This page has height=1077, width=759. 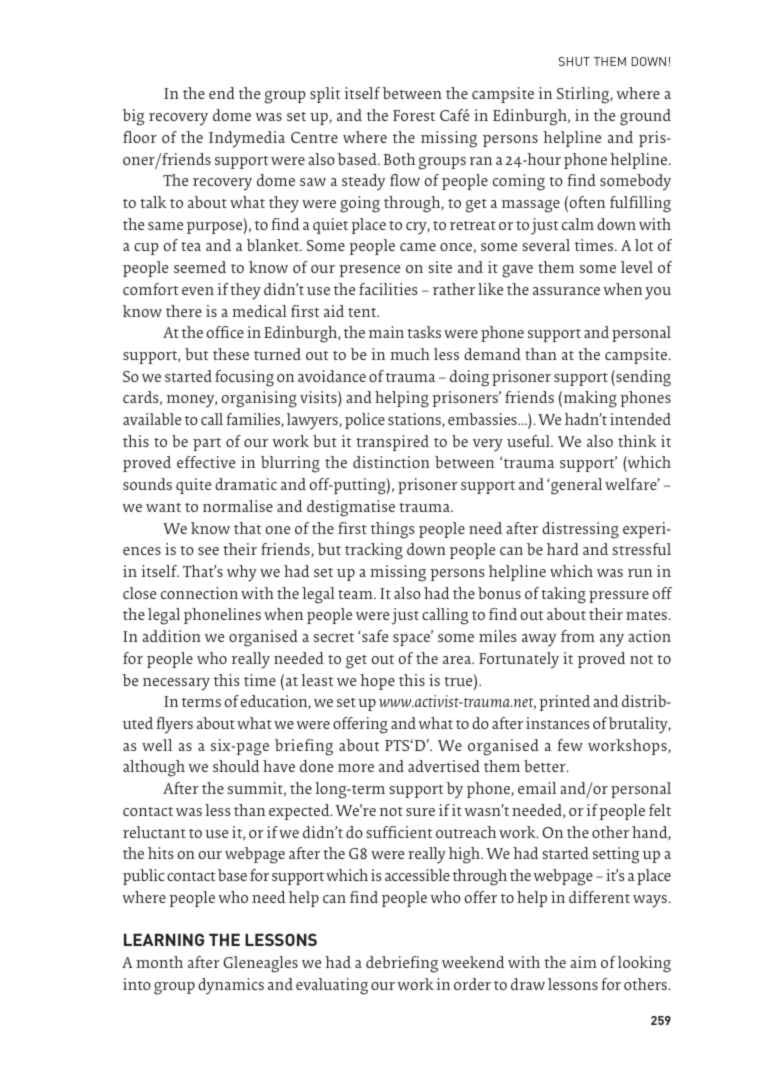 I want to click on transpired, so click(x=392, y=443).
